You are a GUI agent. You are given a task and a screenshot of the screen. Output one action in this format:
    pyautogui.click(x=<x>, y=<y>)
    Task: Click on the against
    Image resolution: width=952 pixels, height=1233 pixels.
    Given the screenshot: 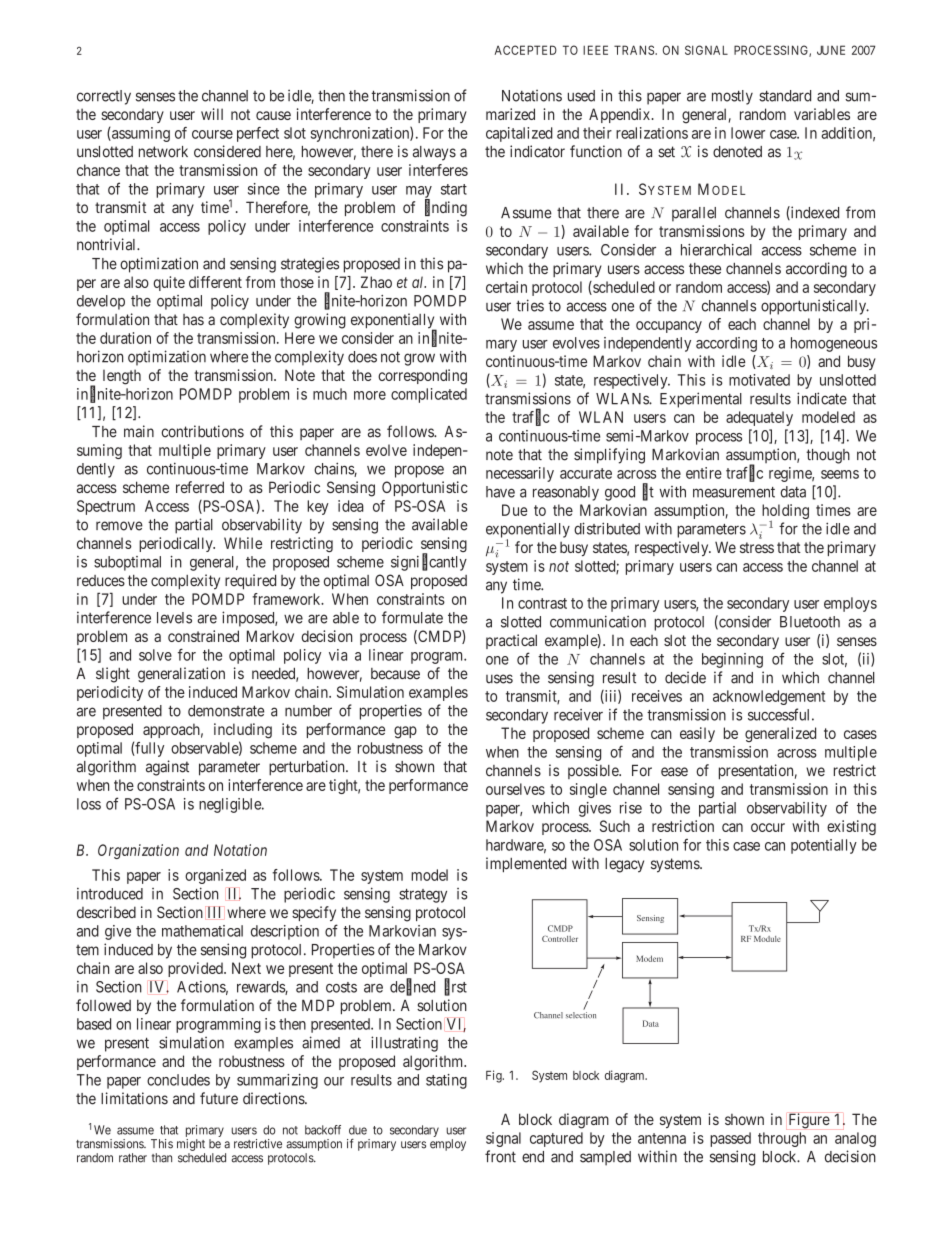 What is the action you would take?
    pyautogui.click(x=167, y=768)
